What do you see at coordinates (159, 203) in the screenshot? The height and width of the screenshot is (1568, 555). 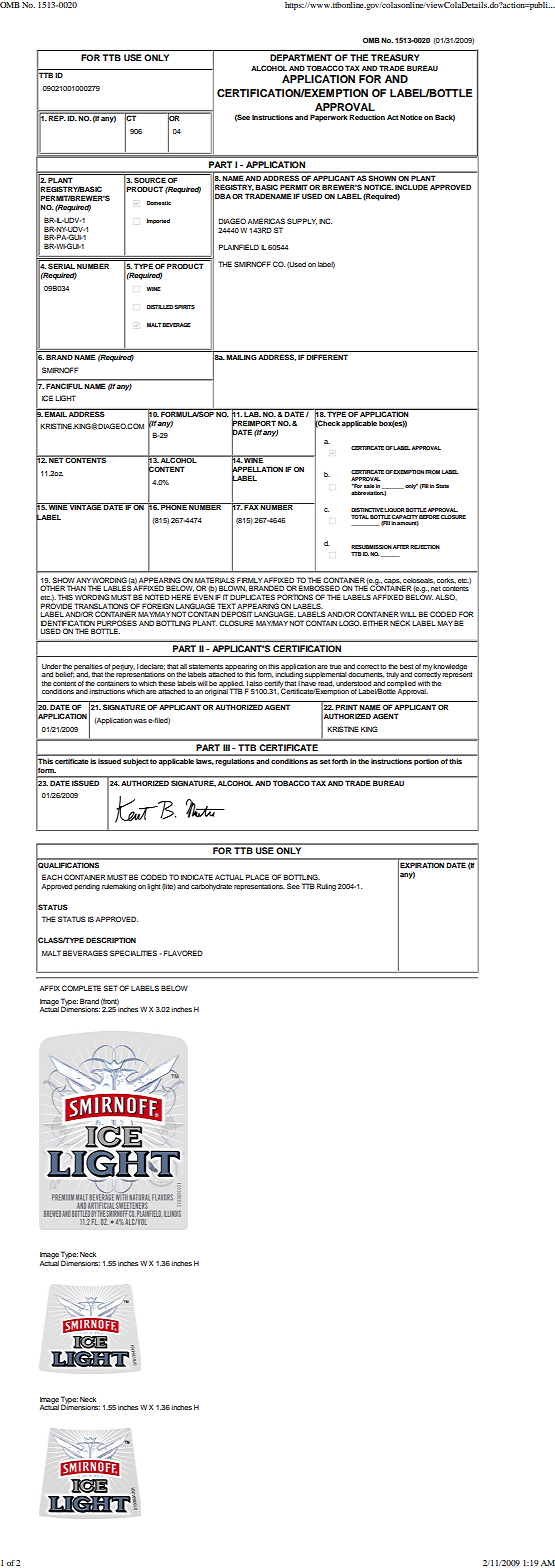 I see `Domestic` at bounding box center [159, 203].
